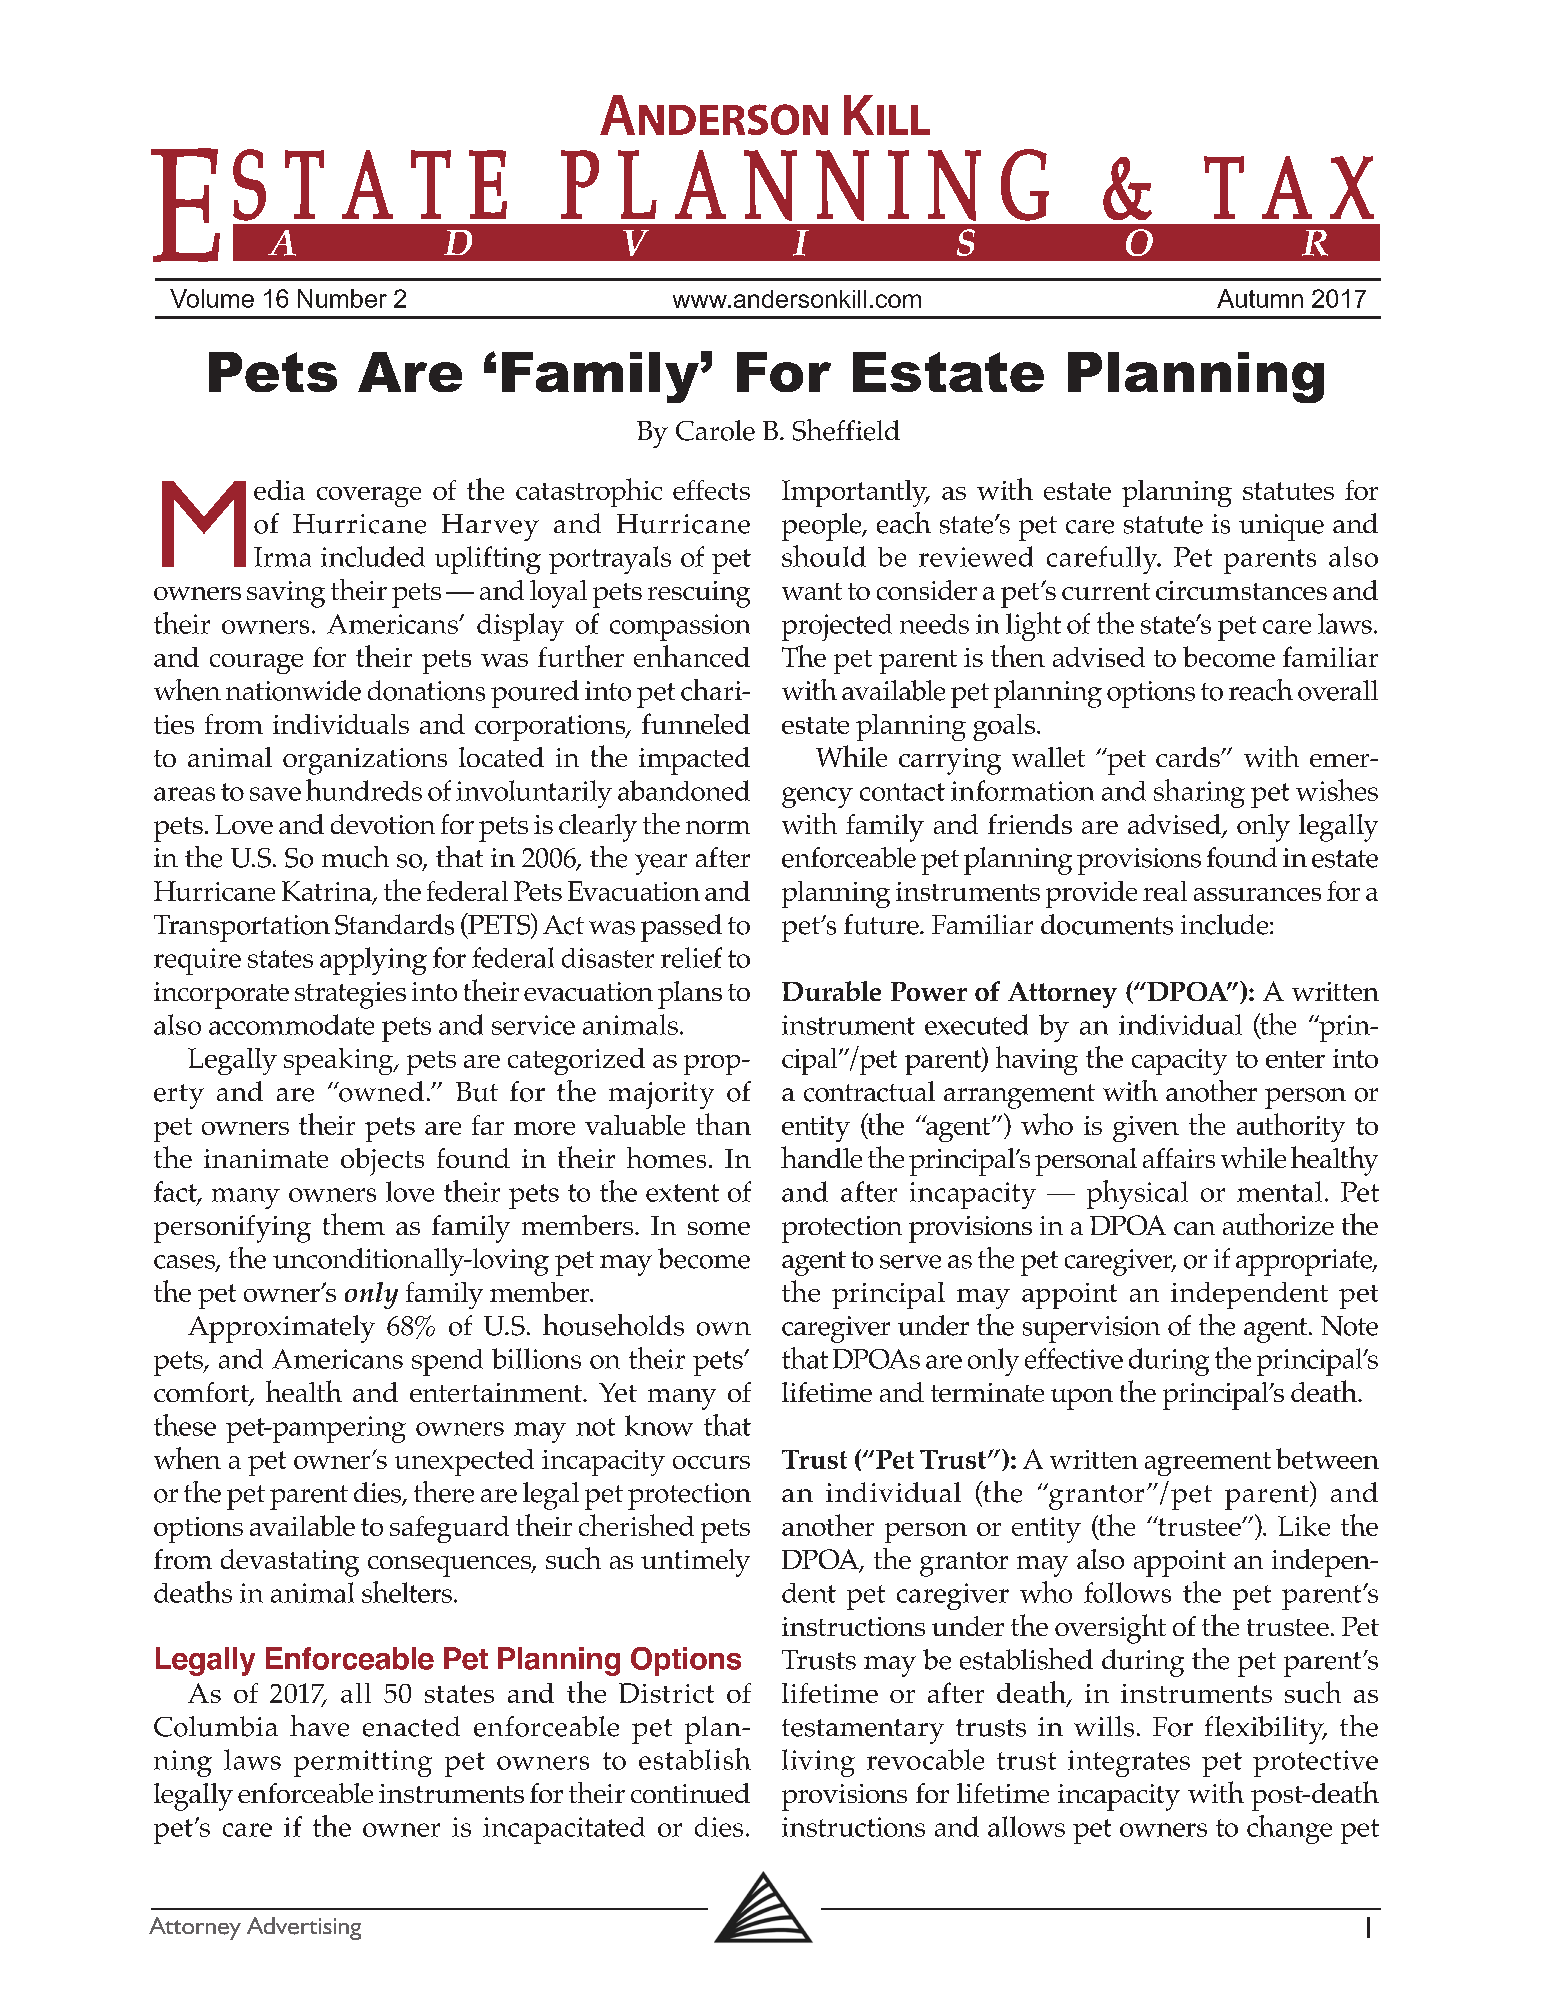 Image resolution: width=1550 pixels, height=2005 pixels. Describe the element at coordinates (1260, 298) in the document. I see `Autumn` at that location.
